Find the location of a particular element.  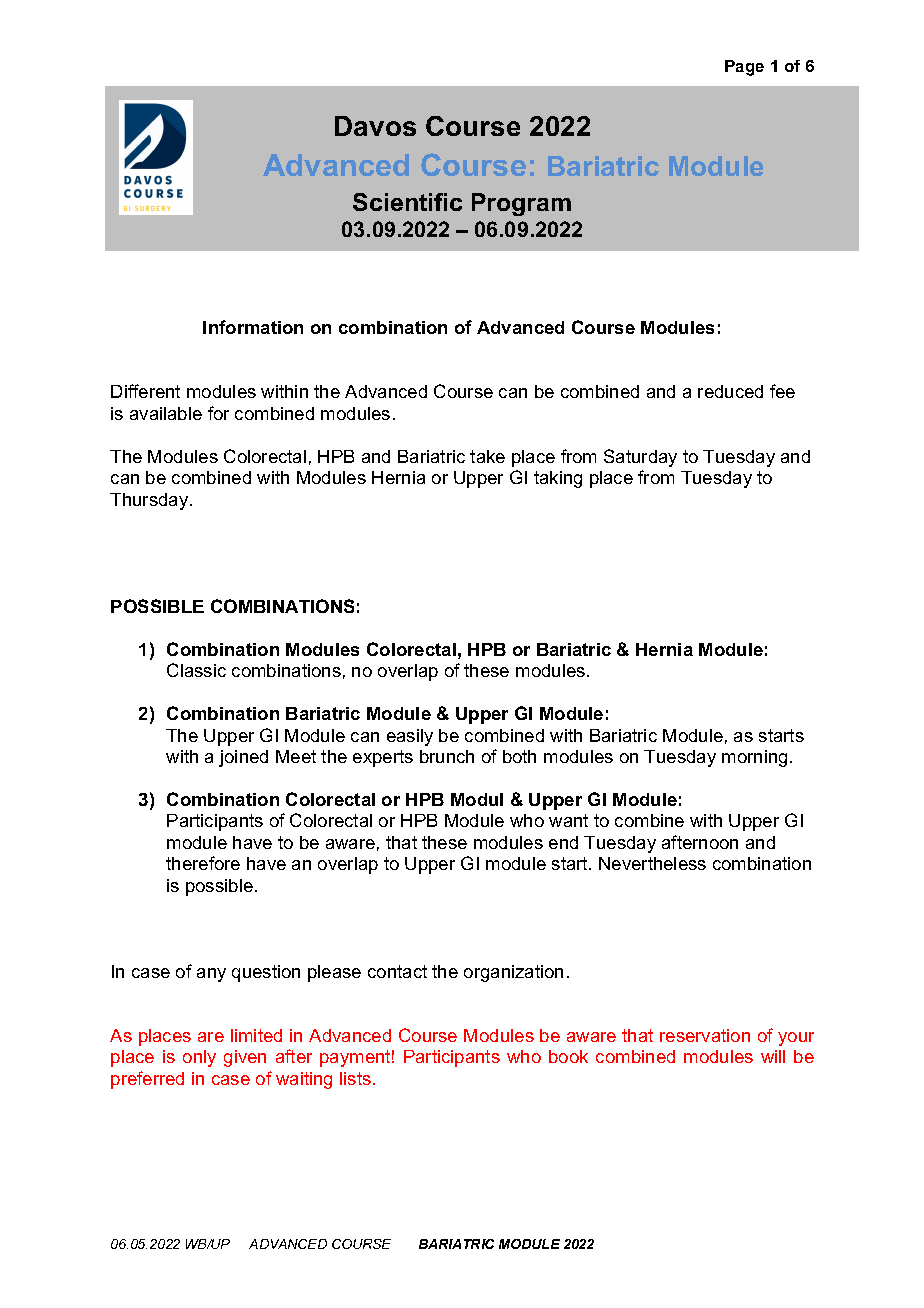

Page is located at coordinates (744, 68).
